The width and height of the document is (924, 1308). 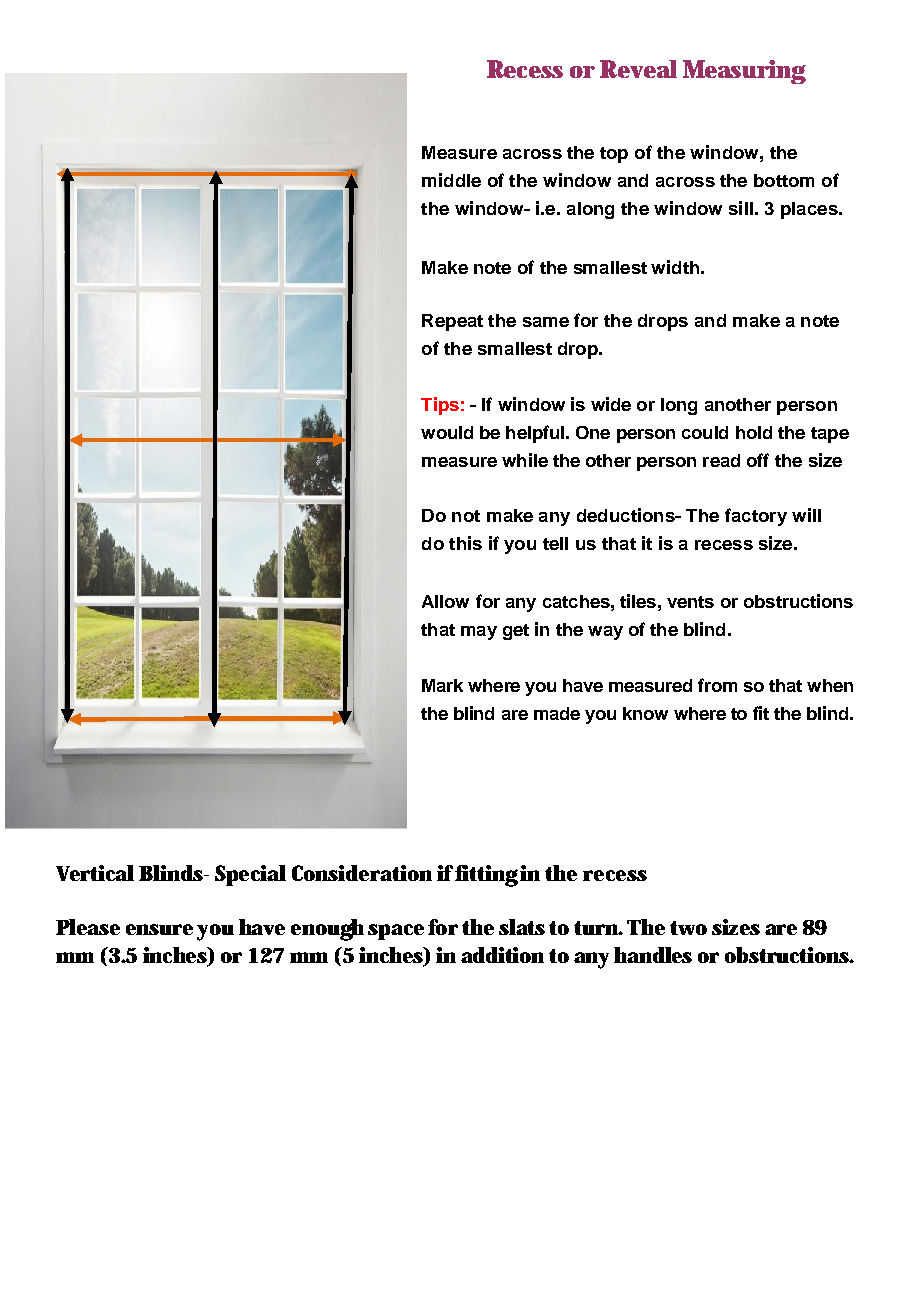 What do you see at coordinates (502, 955) in the document?
I see `addition` at bounding box center [502, 955].
